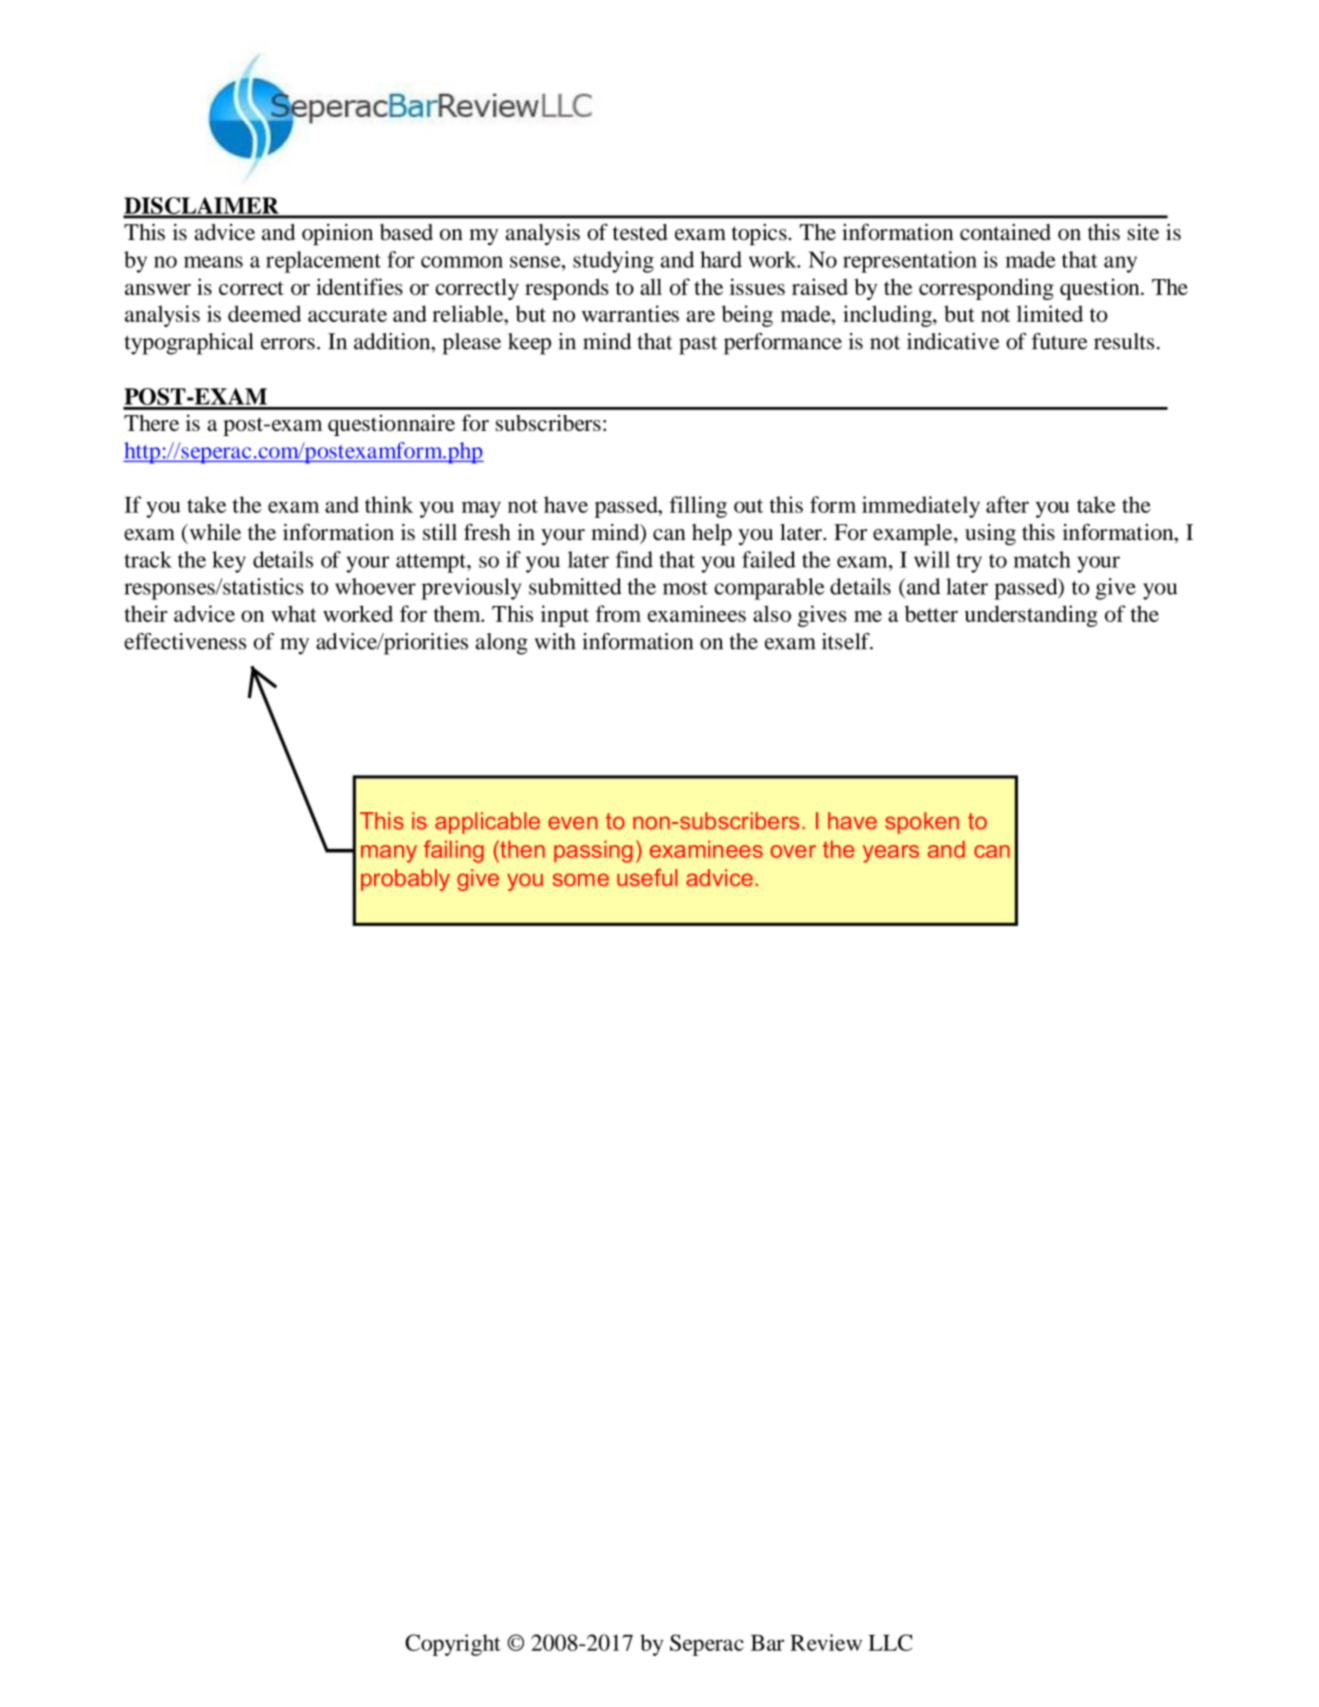 The width and height of the screenshot is (1319, 1707). What do you see at coordinates (185, 641) in the screenshot?
I see `effectiveness` at bounding box center [185, 641].
